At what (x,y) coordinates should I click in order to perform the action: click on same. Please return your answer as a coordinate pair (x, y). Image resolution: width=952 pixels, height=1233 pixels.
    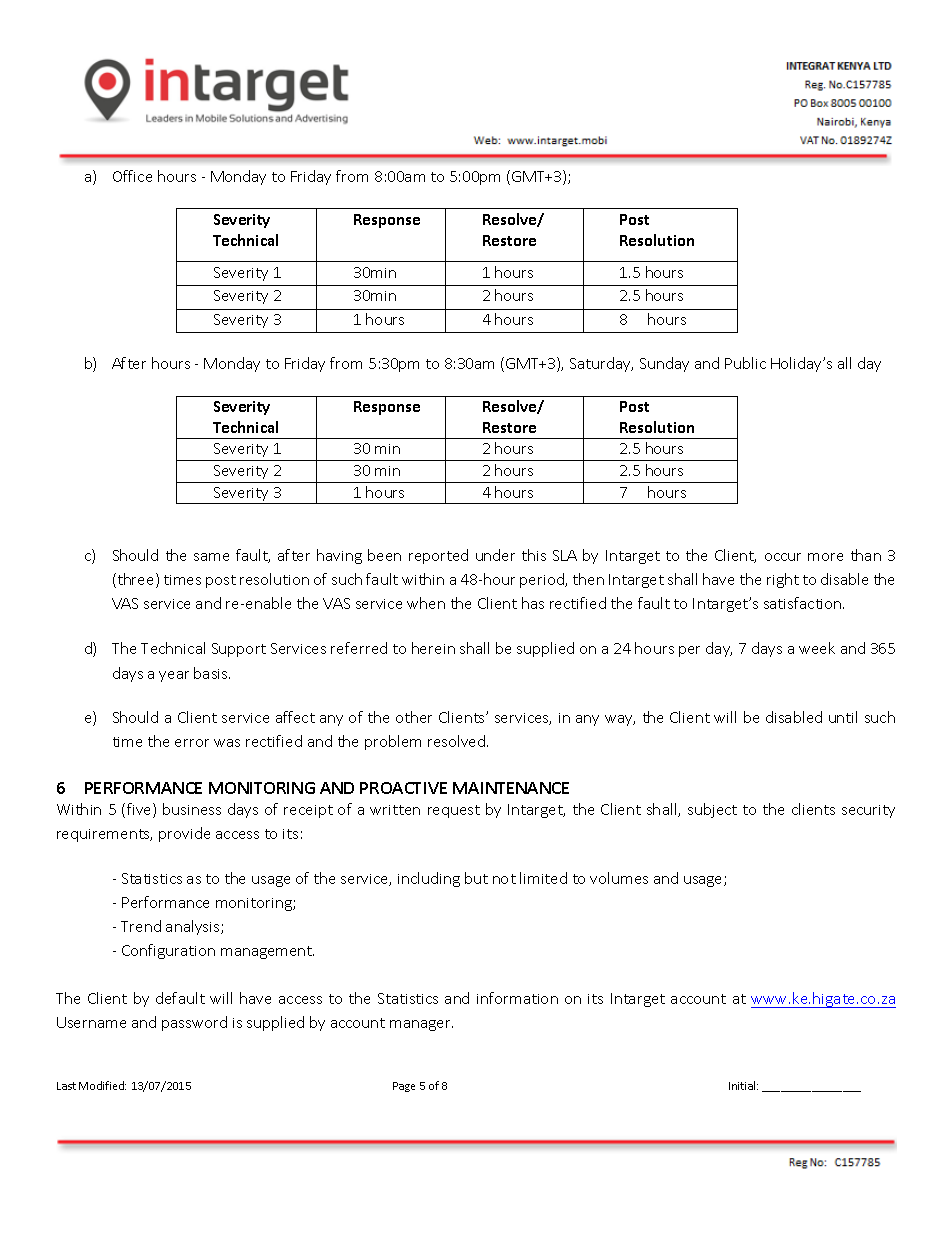
    Looking at the image, I should click on (211, 557).
